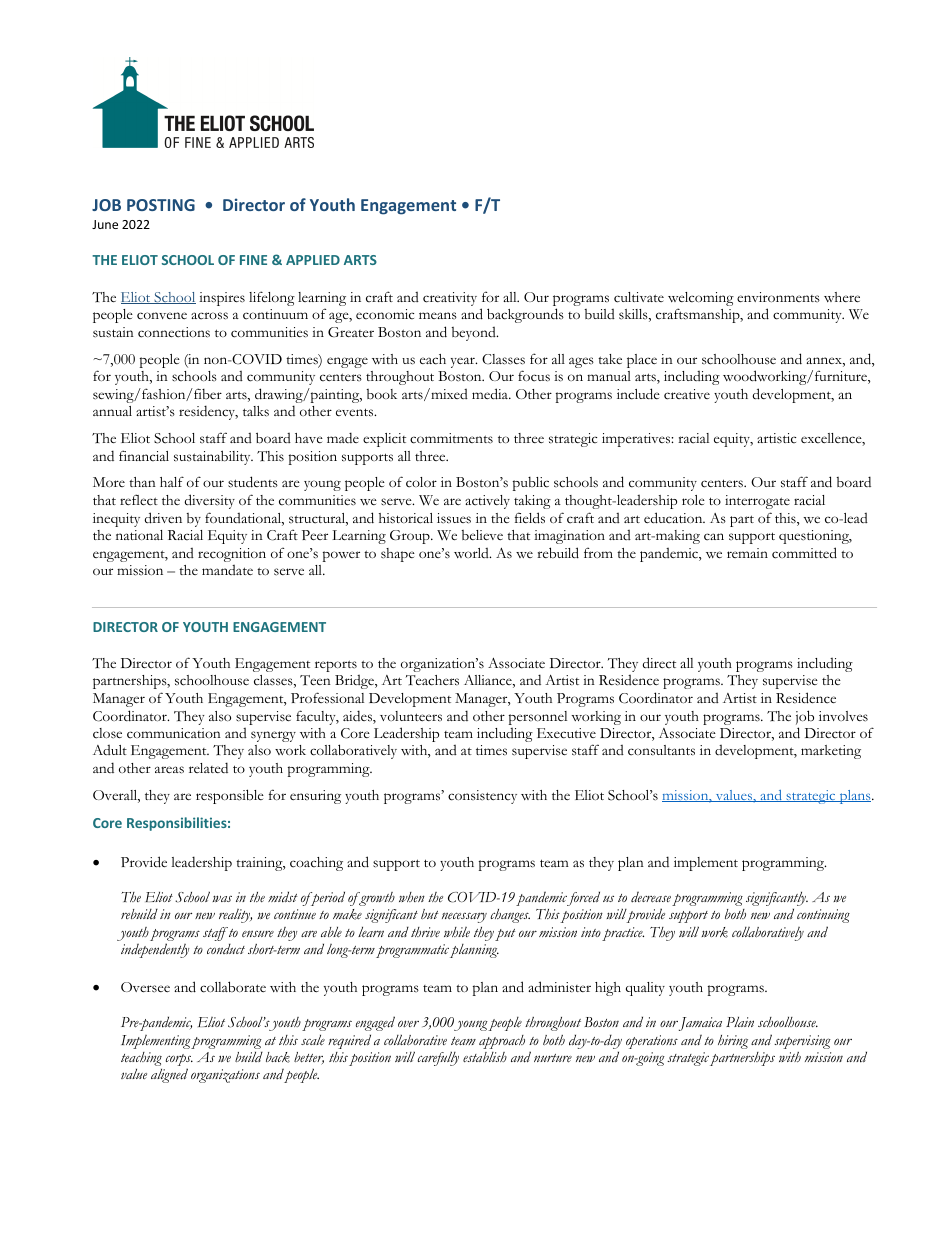  What do you see at coordinates (209, 501) in the page?
I see `diversity` at bounding box center [209, 501].
